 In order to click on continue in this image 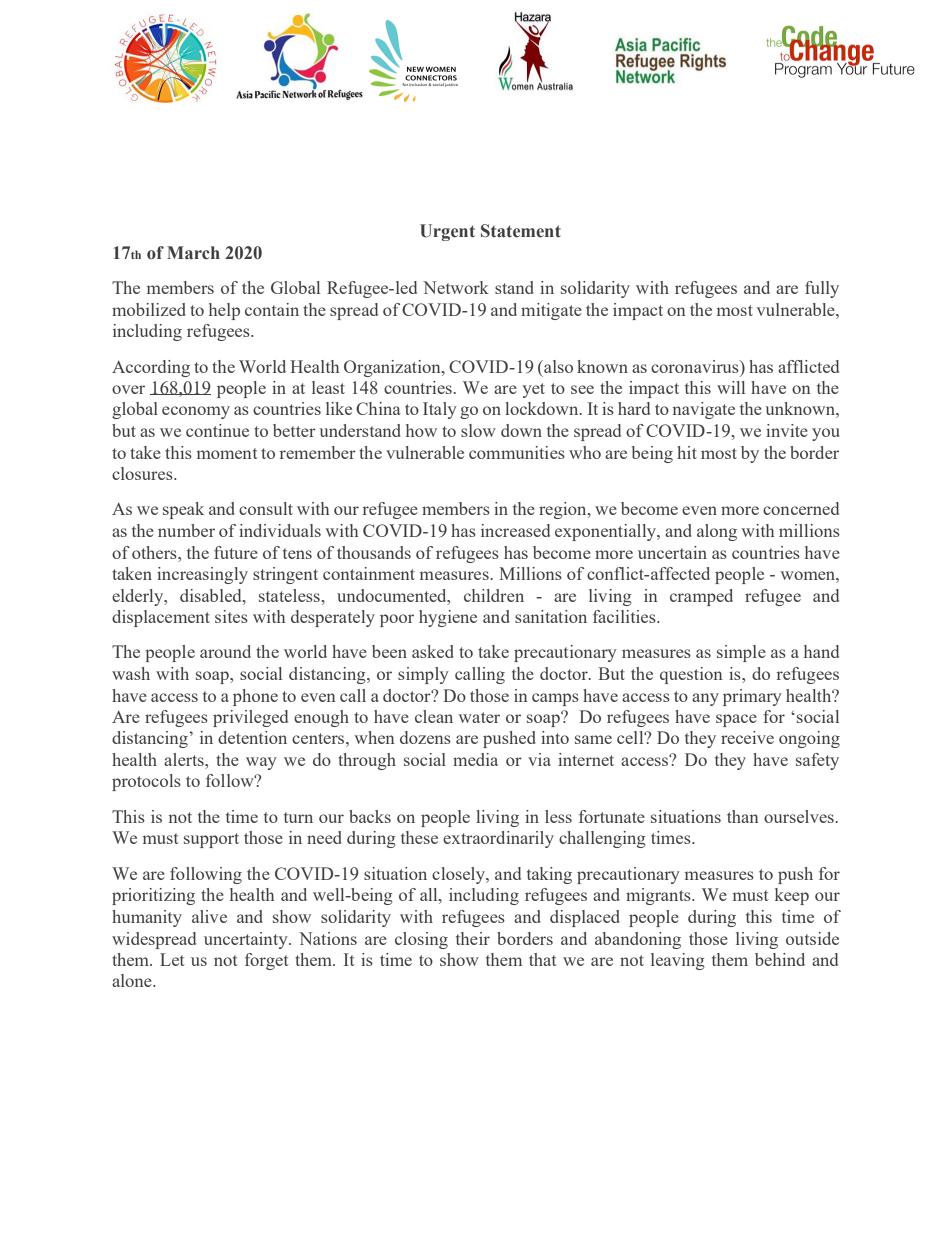, I will do `click(217, 430)`.
